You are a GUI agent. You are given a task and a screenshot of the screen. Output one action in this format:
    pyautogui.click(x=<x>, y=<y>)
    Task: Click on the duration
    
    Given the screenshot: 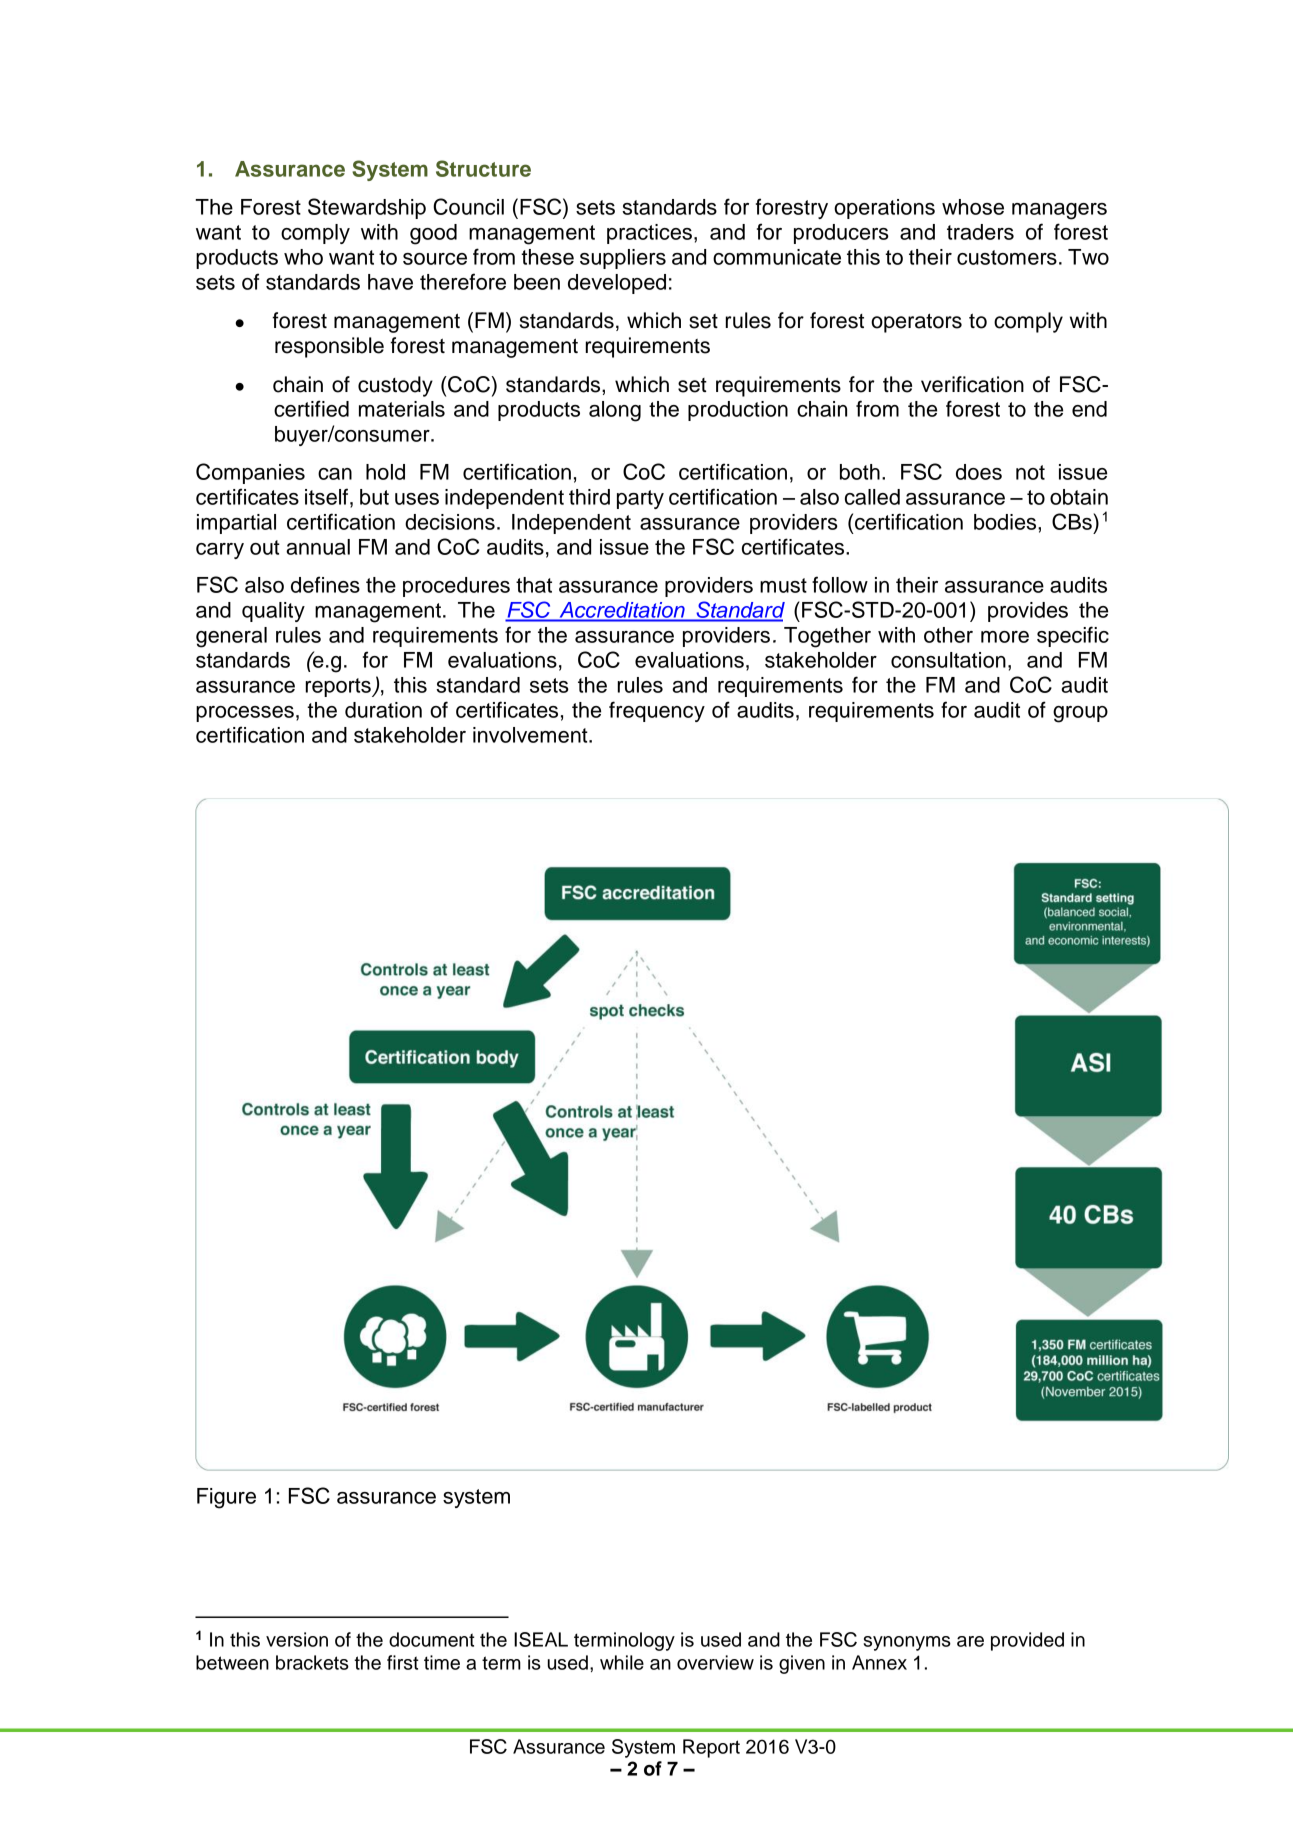 What is the action you would take?
    pyautogui.click(x=383, y=710)
